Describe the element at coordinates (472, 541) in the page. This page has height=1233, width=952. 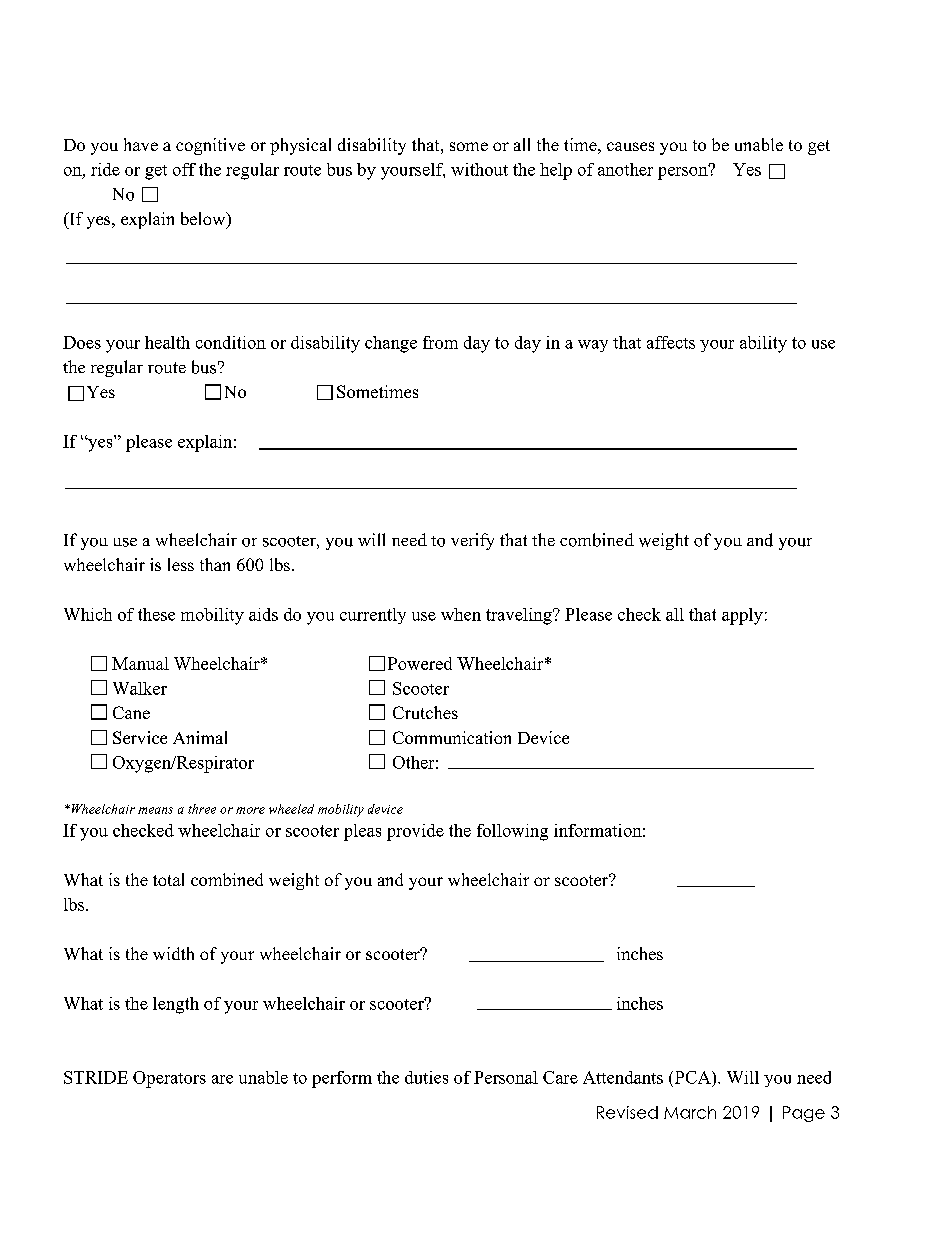
I see `verify` at that location.
